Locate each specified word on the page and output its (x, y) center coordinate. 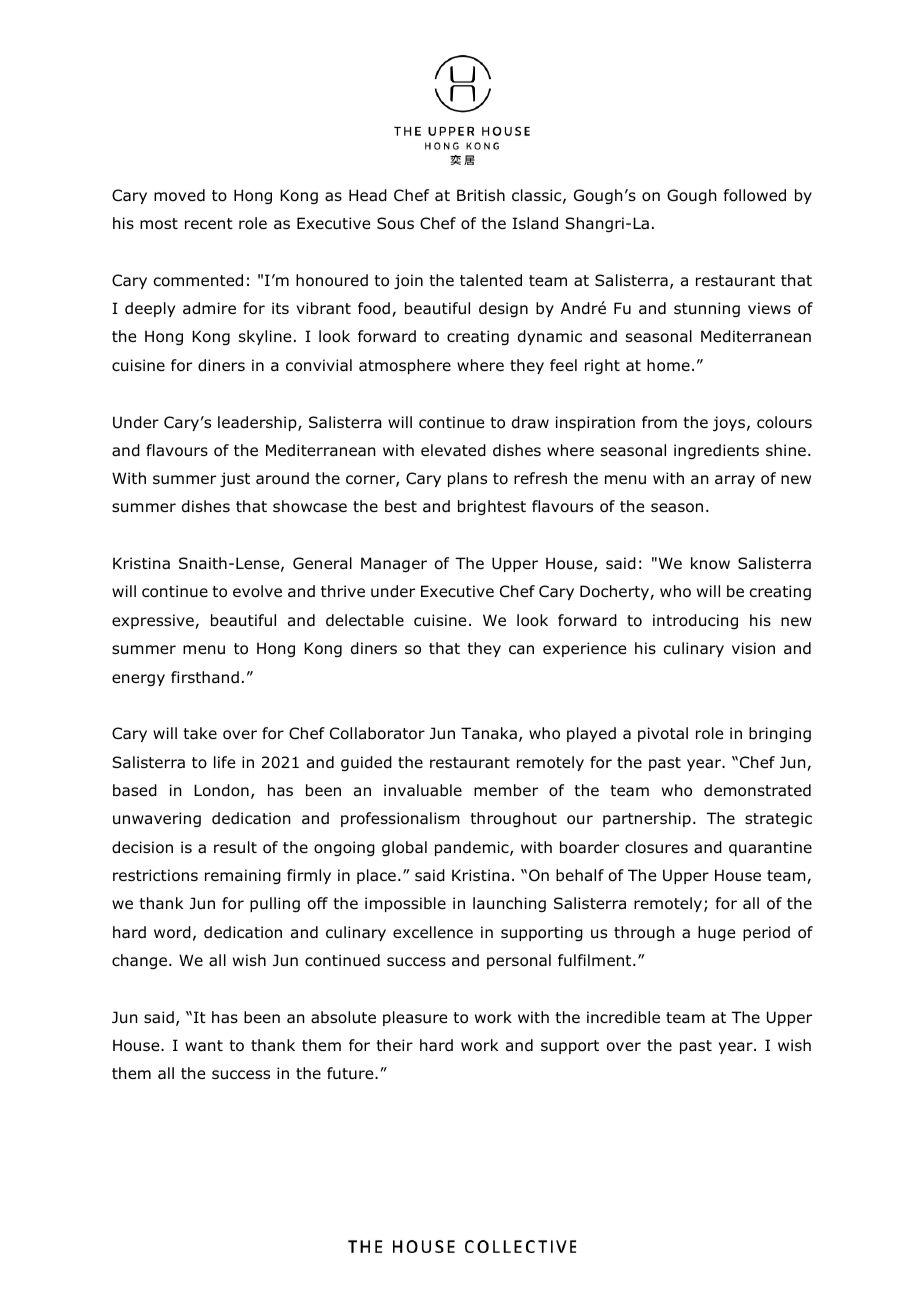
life (224, 762)
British (481, 195)
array (735, 481)
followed (755, 195)
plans (467, 479)
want (204, 1045)
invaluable (423, 790)
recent (209, 223)
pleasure (415, 1018)
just (235, 479)
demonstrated (757, 790)
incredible (623, 1017)
